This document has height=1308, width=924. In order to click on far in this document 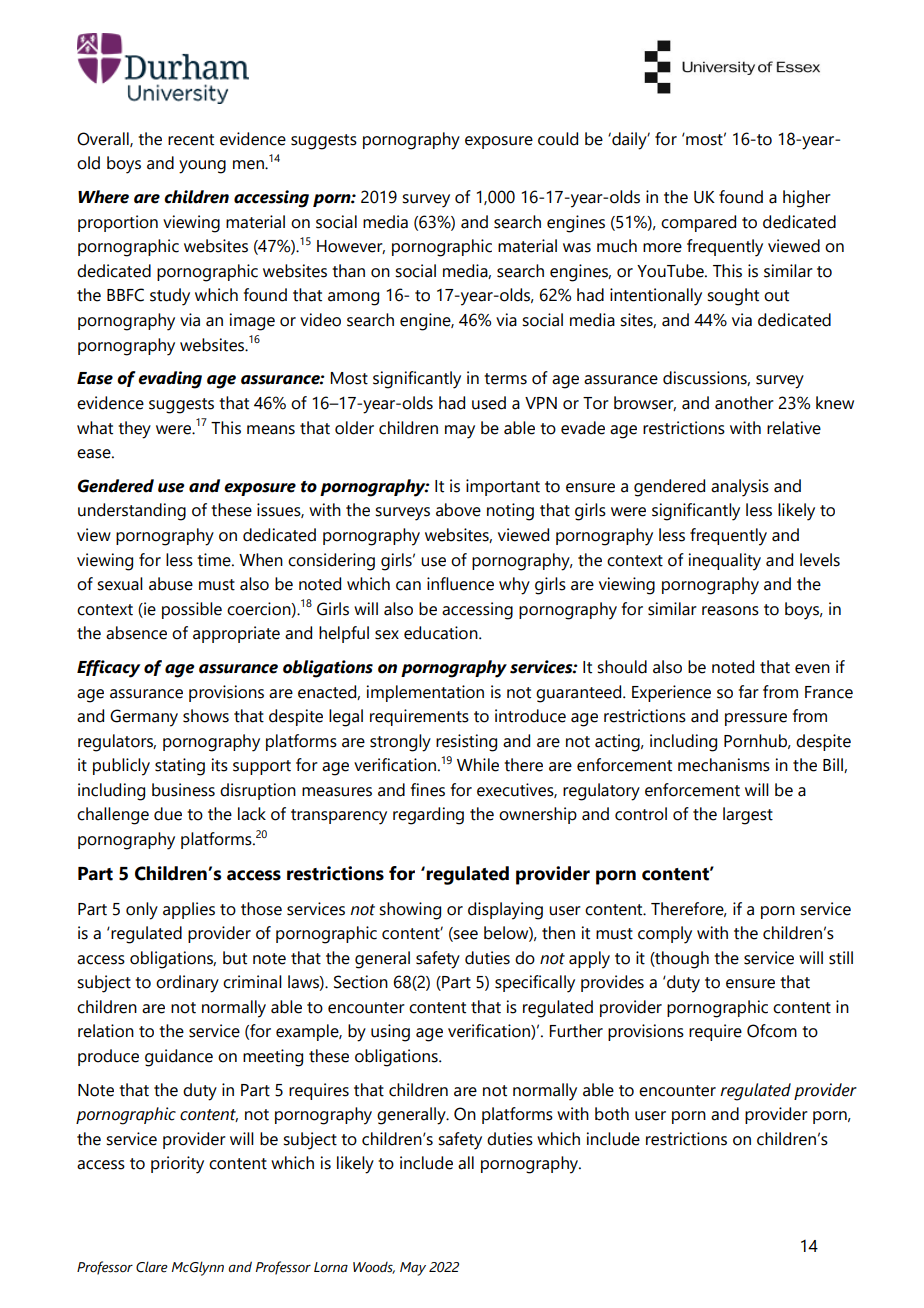, I will do `click(749, 692)`.
